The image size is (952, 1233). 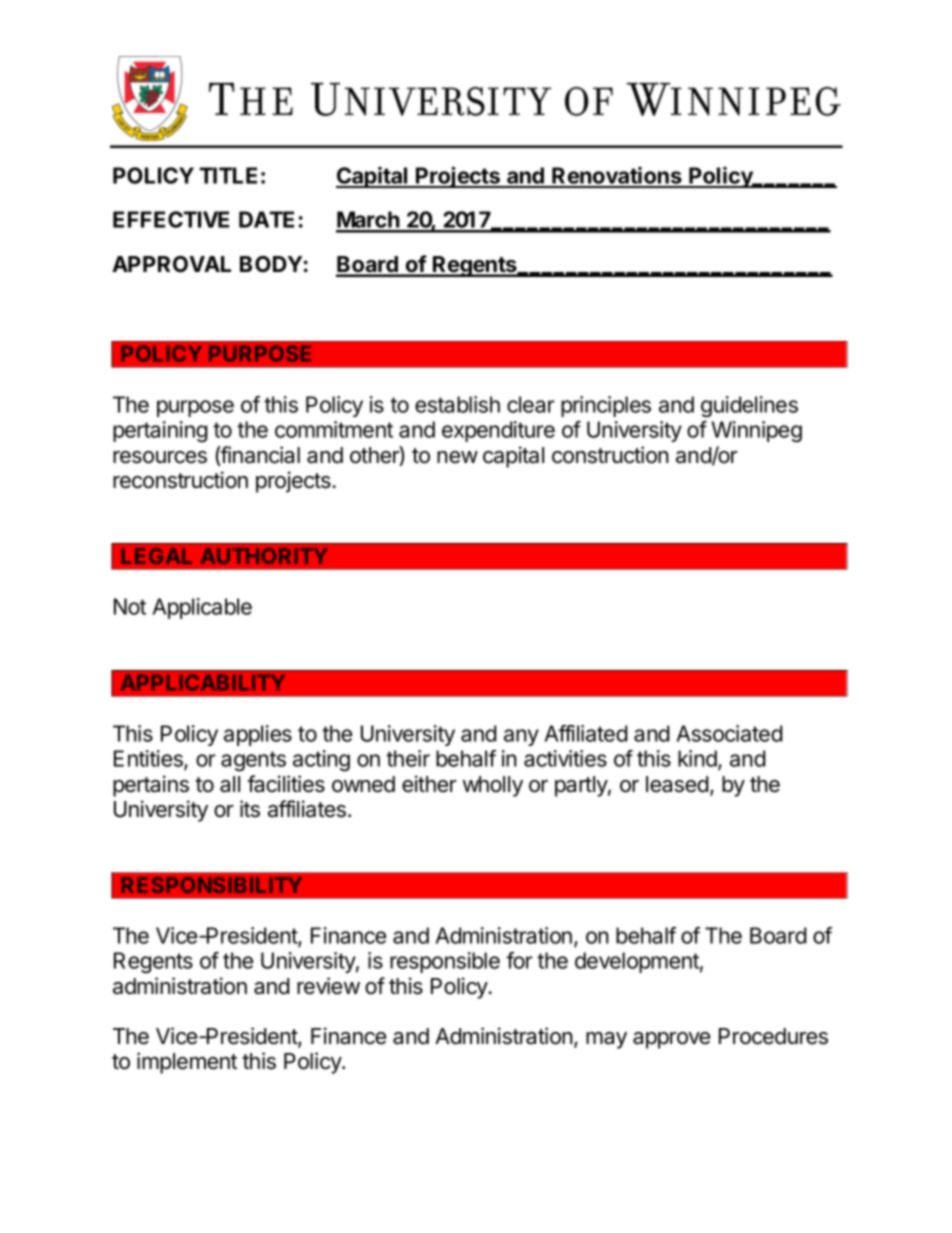 I want to click on either, so click(x=429, y=784).
